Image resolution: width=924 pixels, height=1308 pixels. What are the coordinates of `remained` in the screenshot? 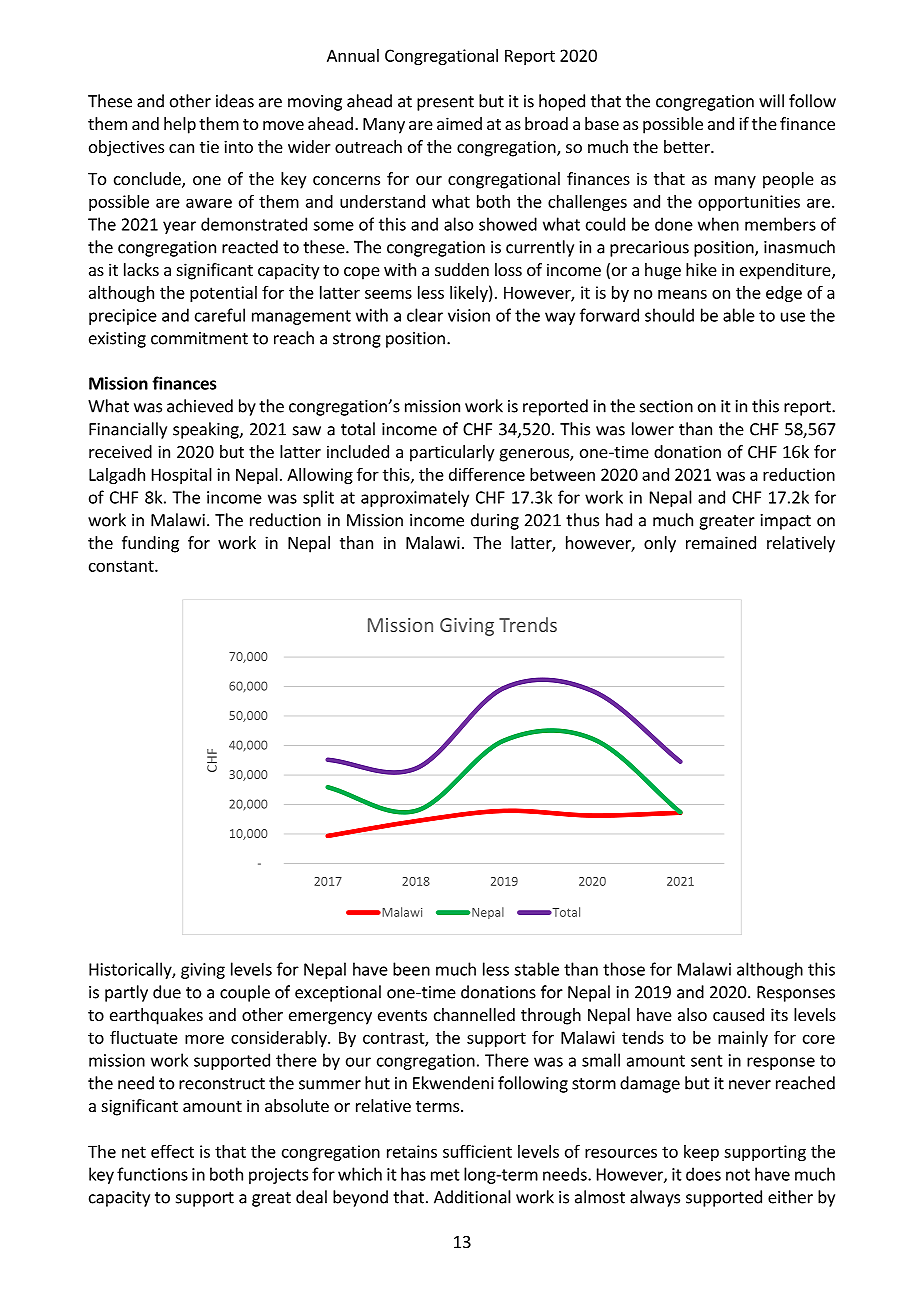 It's located at (721, 542).
